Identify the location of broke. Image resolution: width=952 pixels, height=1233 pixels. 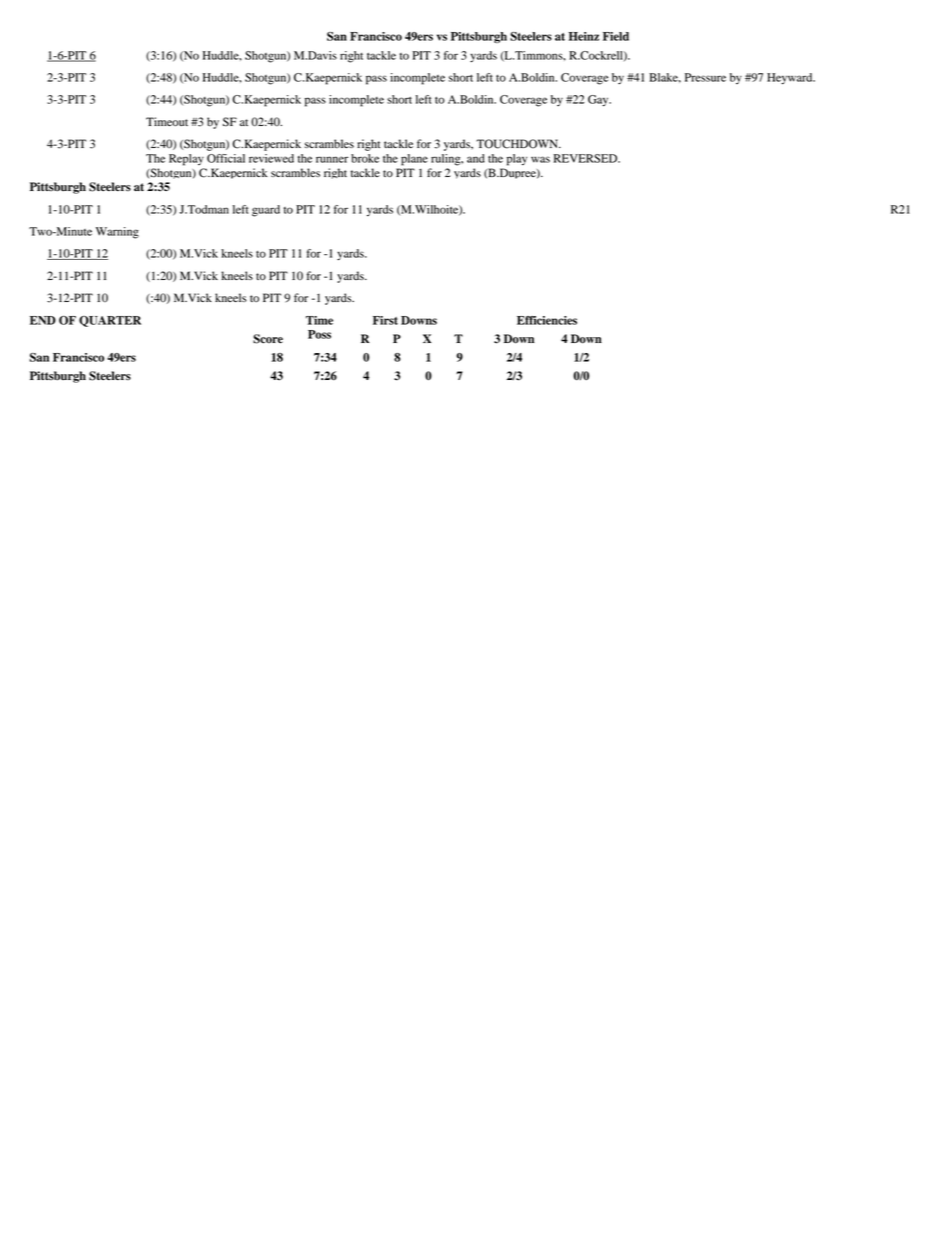
(365, 158).
